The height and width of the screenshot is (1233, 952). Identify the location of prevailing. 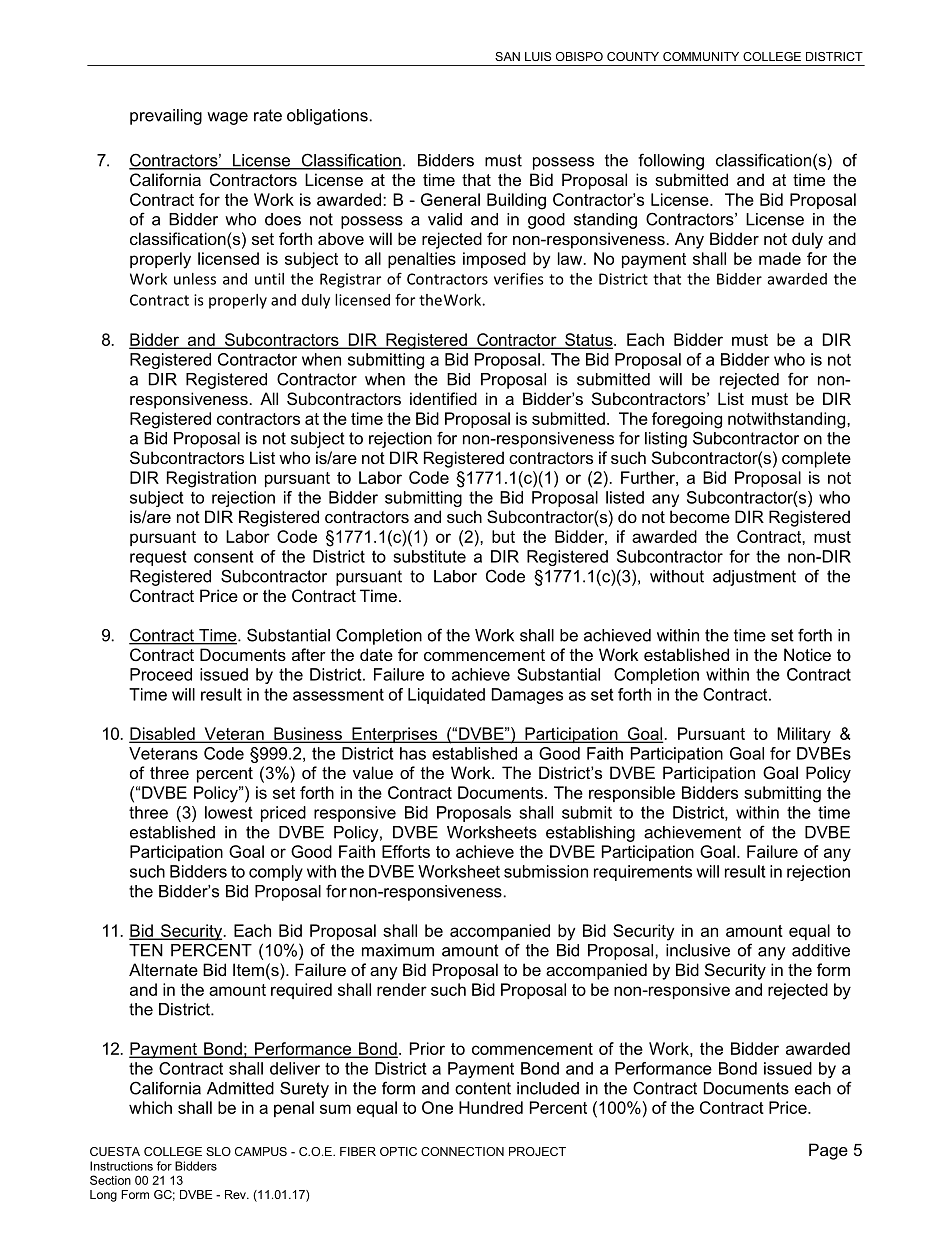
(166, 117).
